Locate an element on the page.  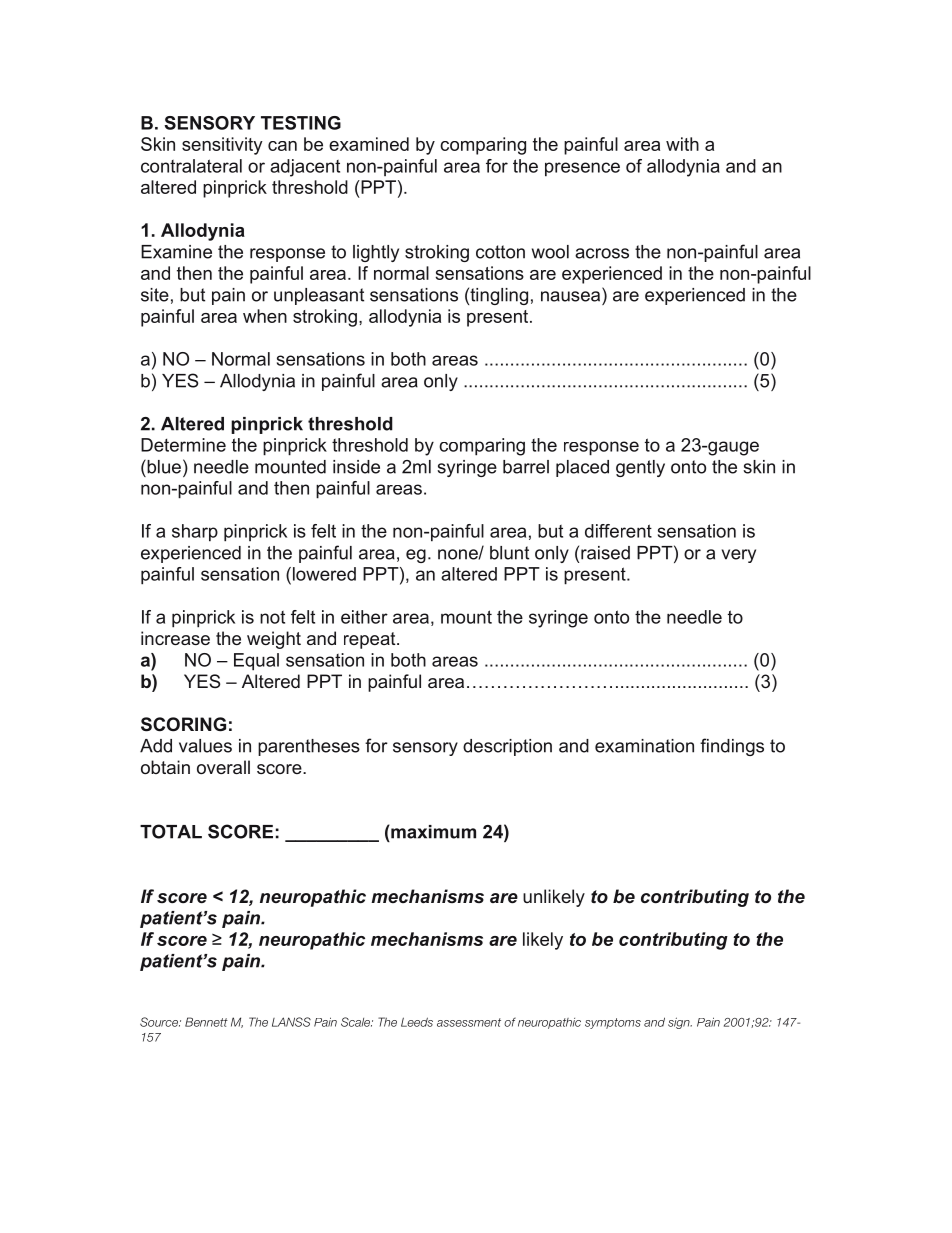
sensitivity is located at coordinates (222, 146).
